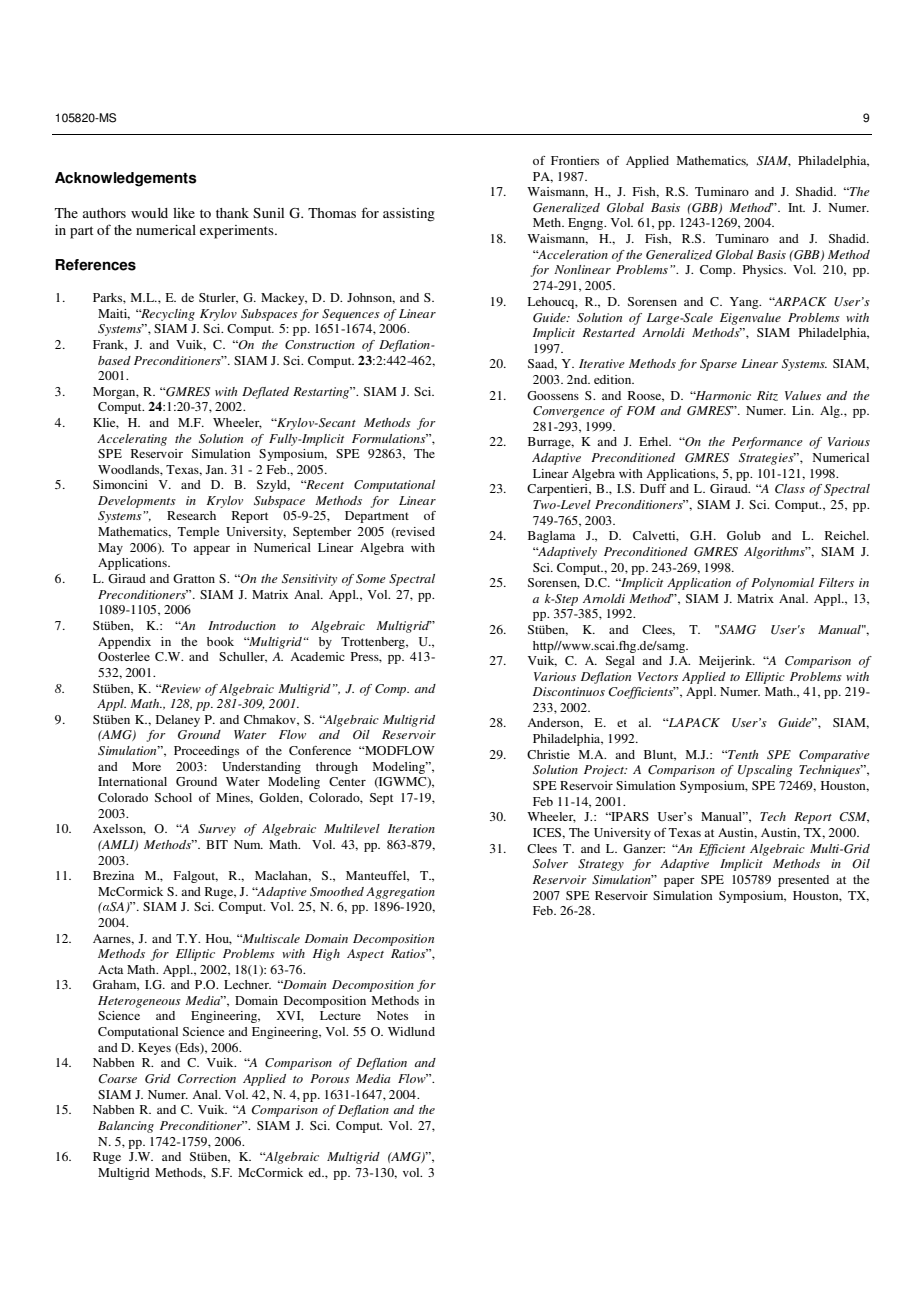  Describe the element at coordinates (790, 489) in the document. I see `Class` at that location.
